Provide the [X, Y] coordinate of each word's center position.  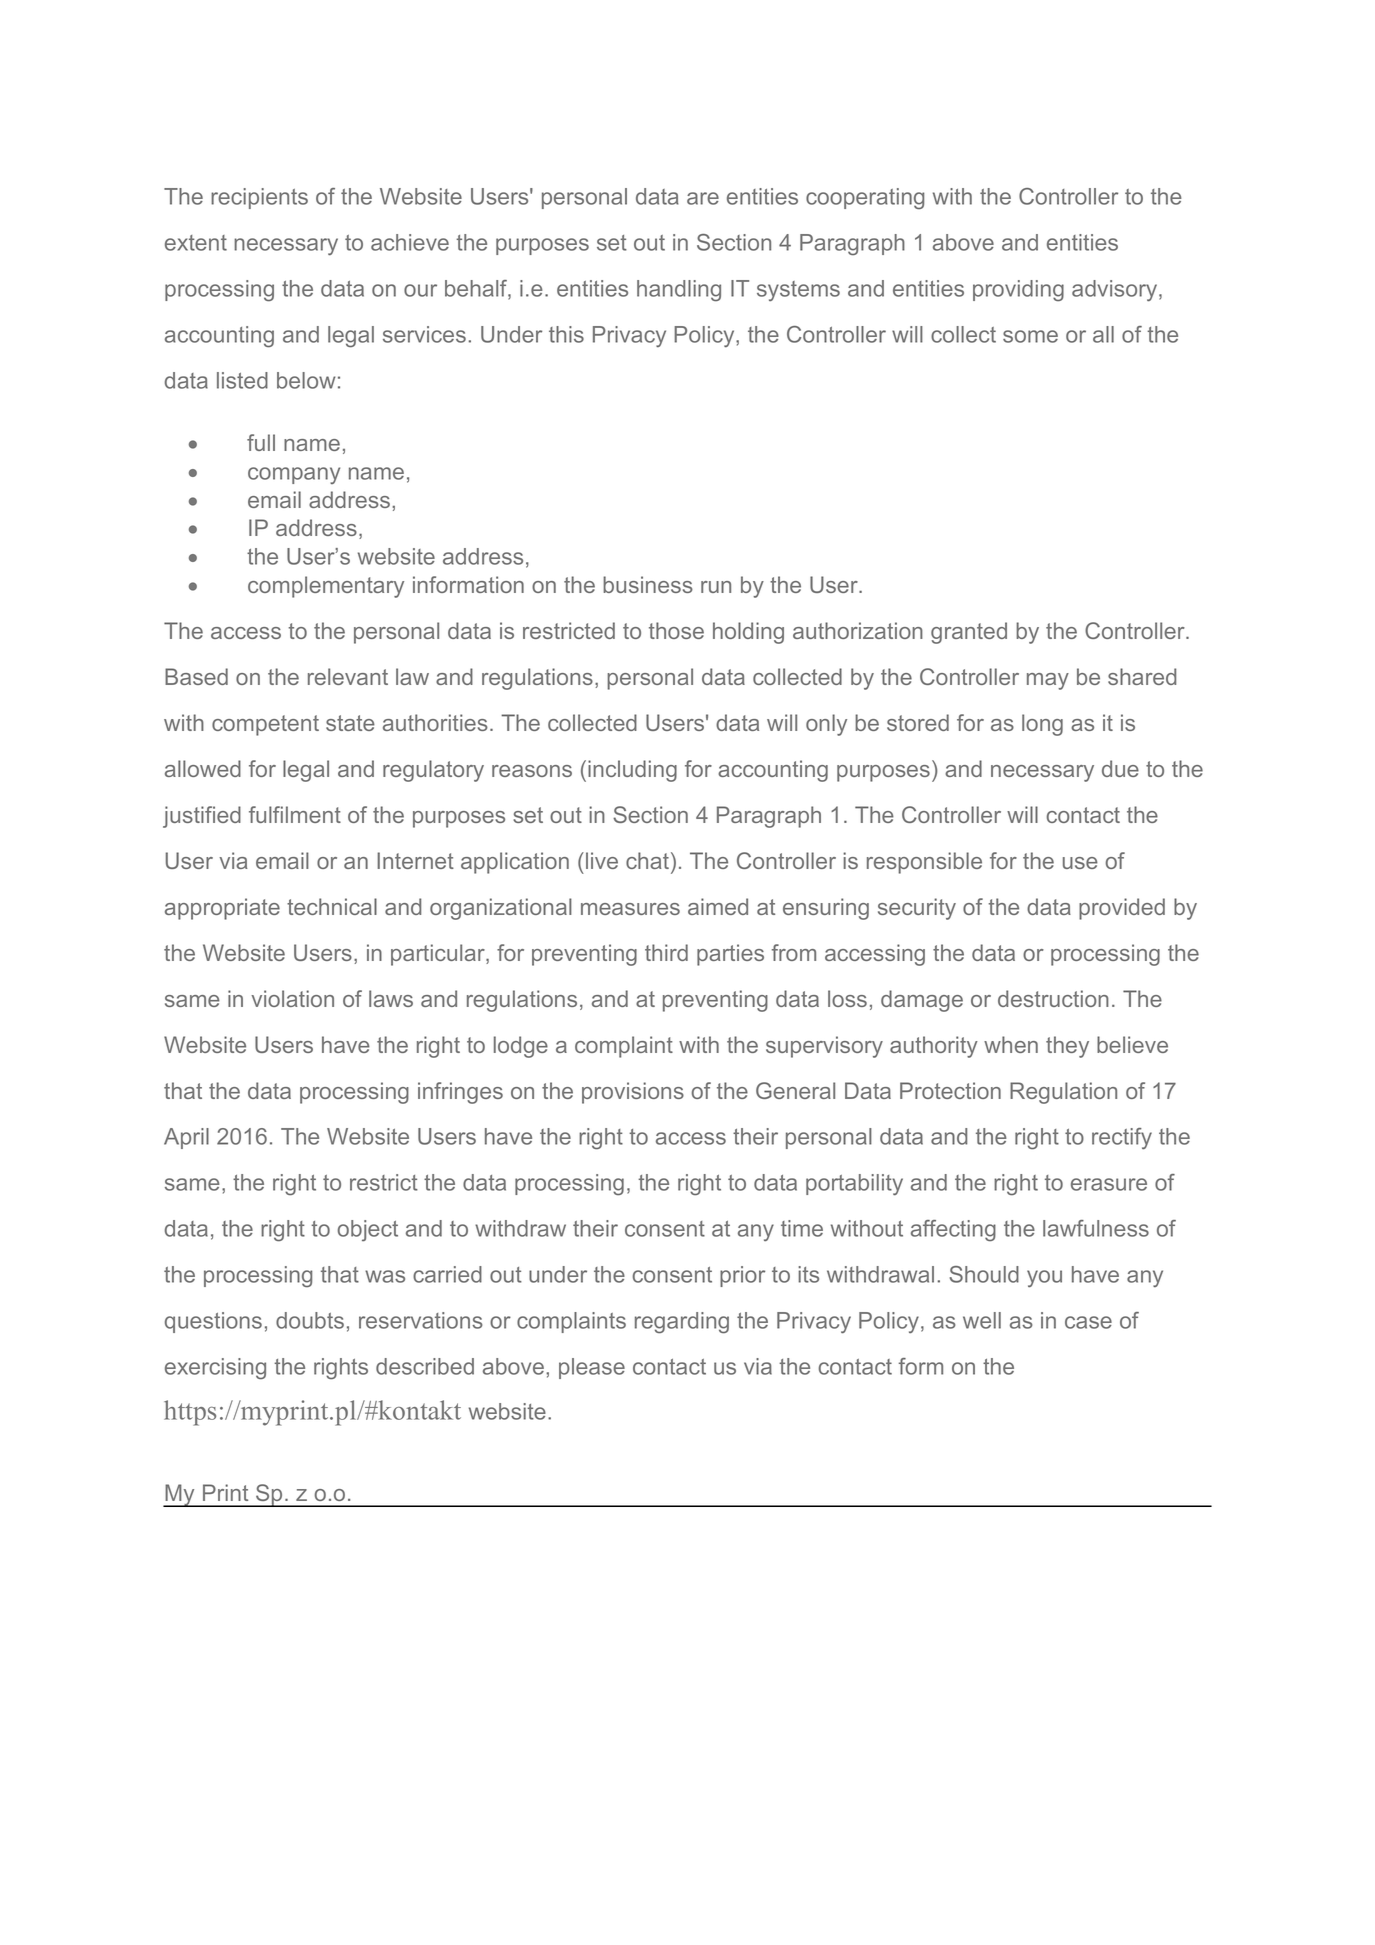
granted [969, 633]
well [982, 1320]
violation [292, 998]
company [294, 475]
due [1120, 768]
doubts [310, 1320]
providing [1018, 291]
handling [679, 291]
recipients [259, 198]
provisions [633, 1093]
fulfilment [295, 814]
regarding [682, 1323]
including [632, 771]
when [1011, 1044]
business [648, 584]
